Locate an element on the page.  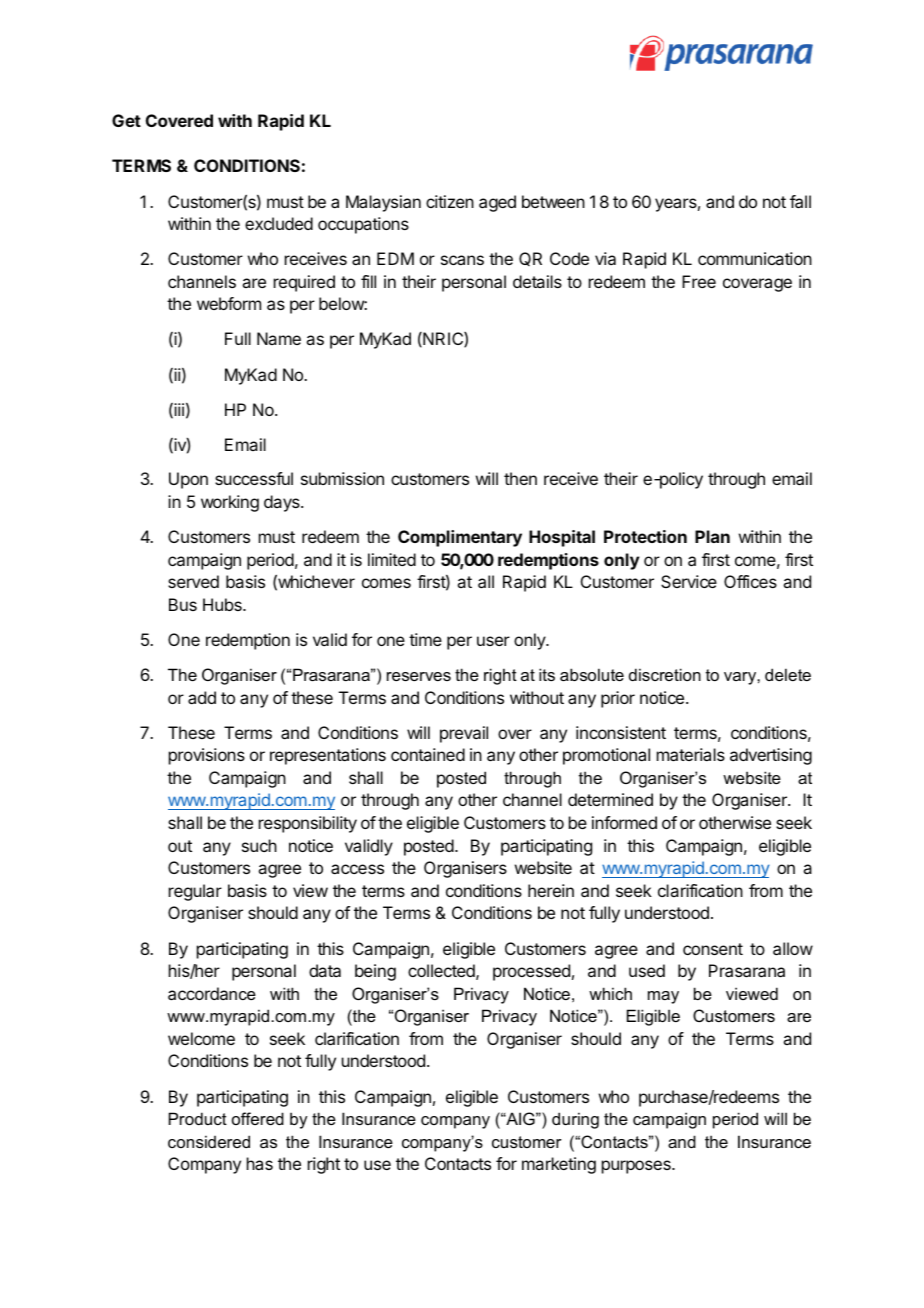
Upon is located at coordinates (188, 480).
